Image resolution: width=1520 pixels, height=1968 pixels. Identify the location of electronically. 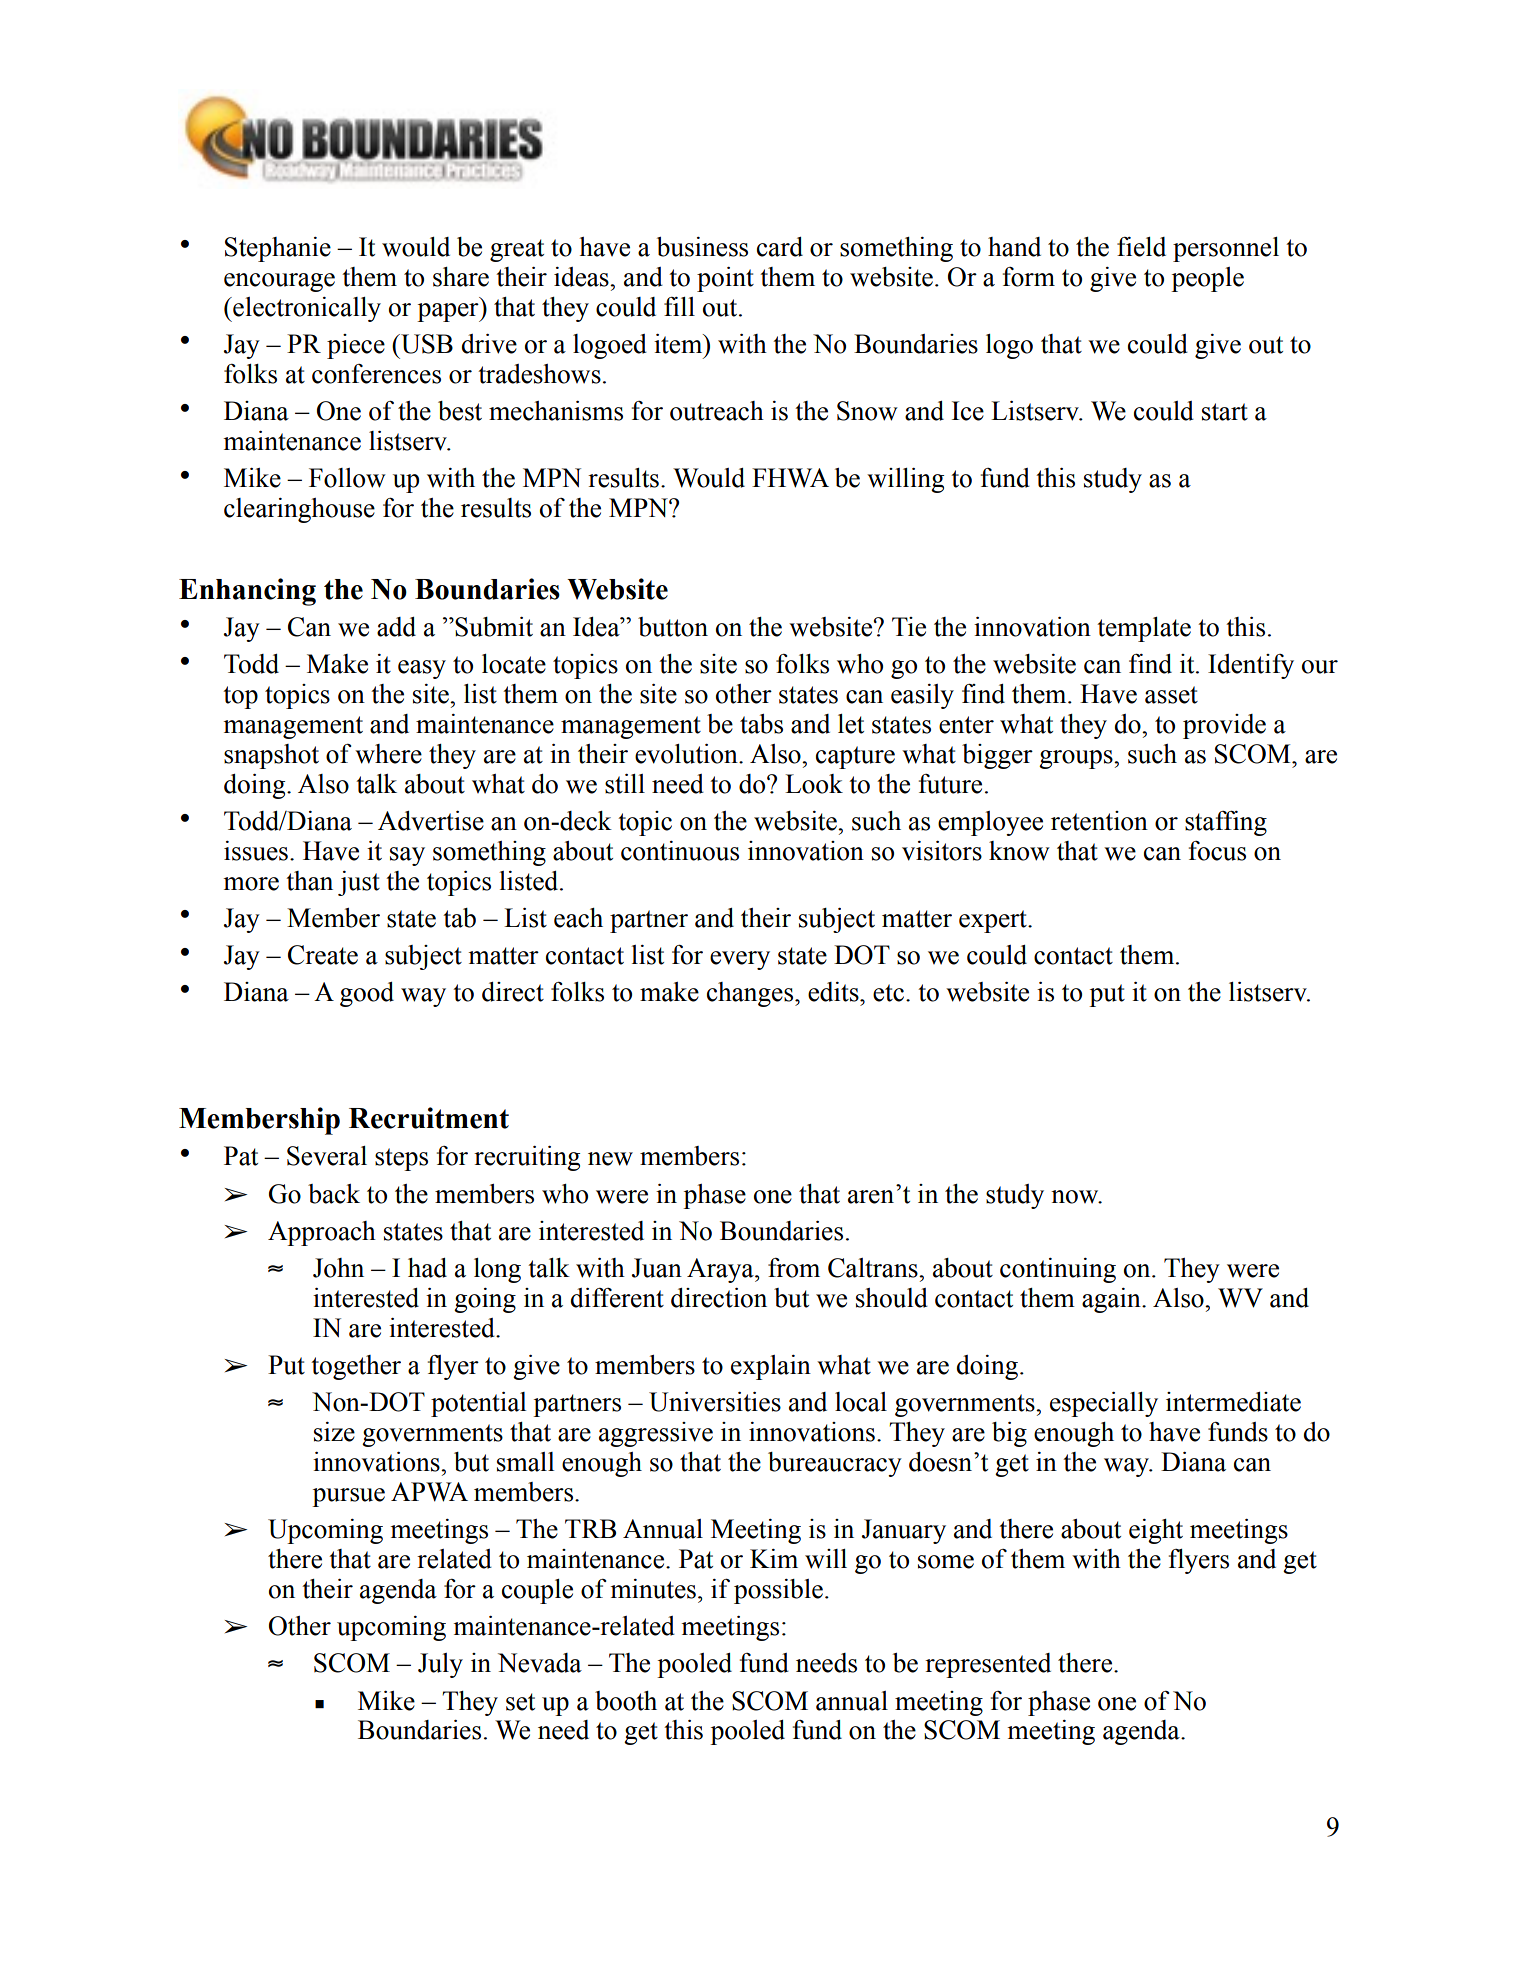
(306, 309).
